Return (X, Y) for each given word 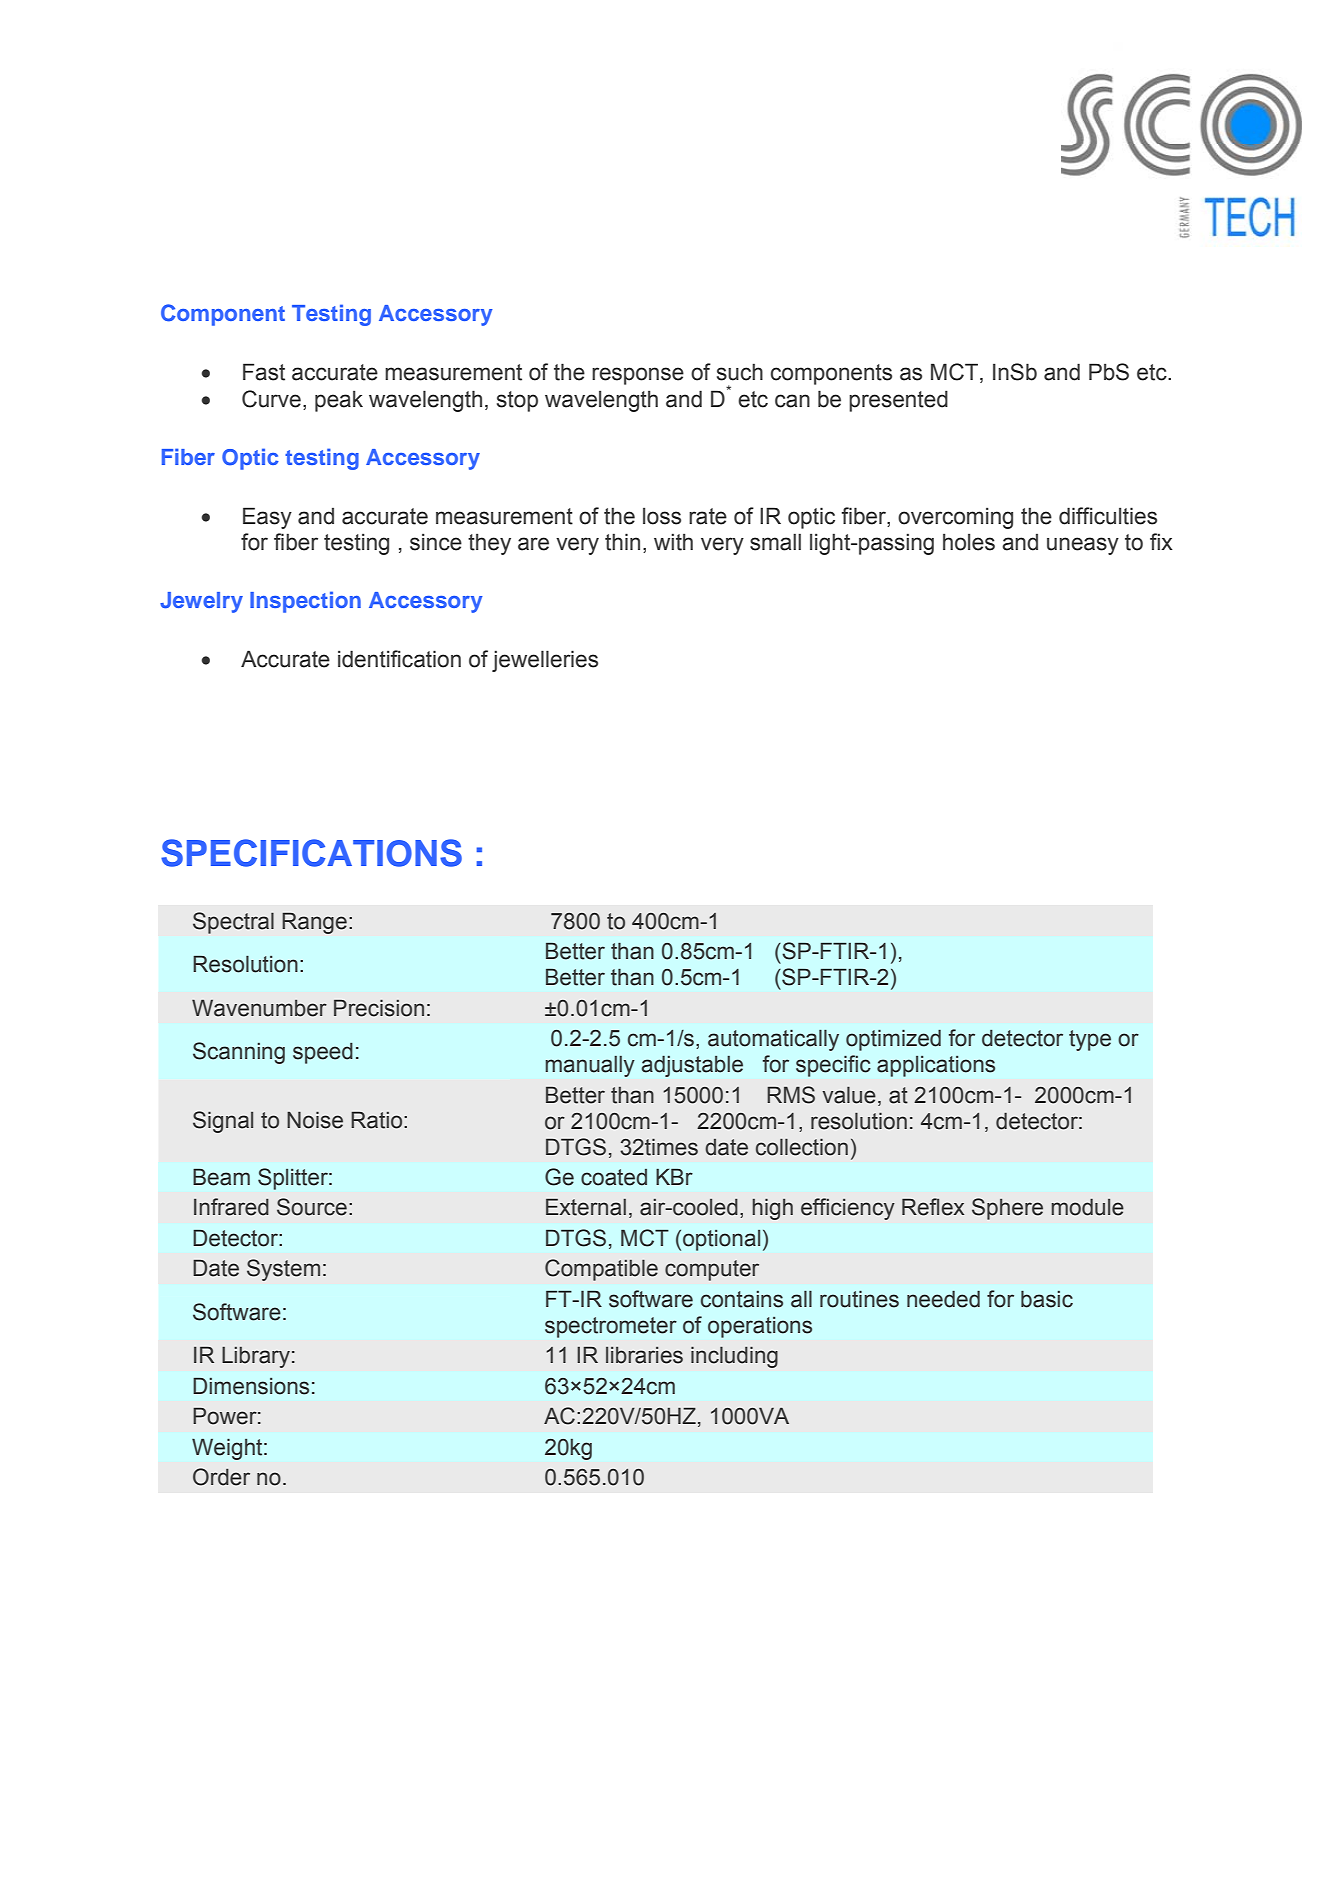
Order (221, 1477)
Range (314, 923)
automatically (773, 1040)
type (1090, 1040)
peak (339, 401)
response (638, 376)
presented (898, 401)
